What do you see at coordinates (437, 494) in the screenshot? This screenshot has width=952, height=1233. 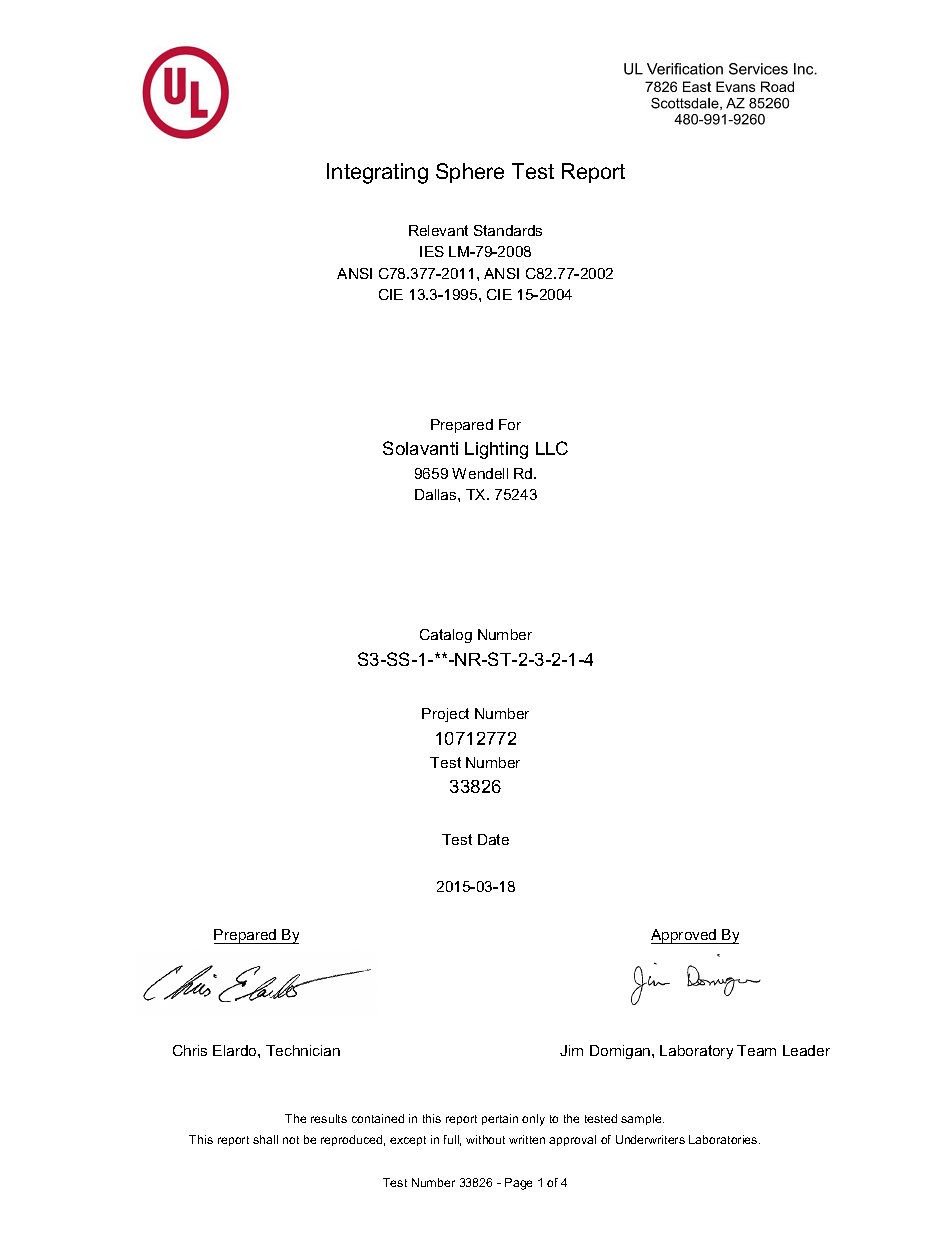 I see `Dallas` at bounding box center [437, 494].
